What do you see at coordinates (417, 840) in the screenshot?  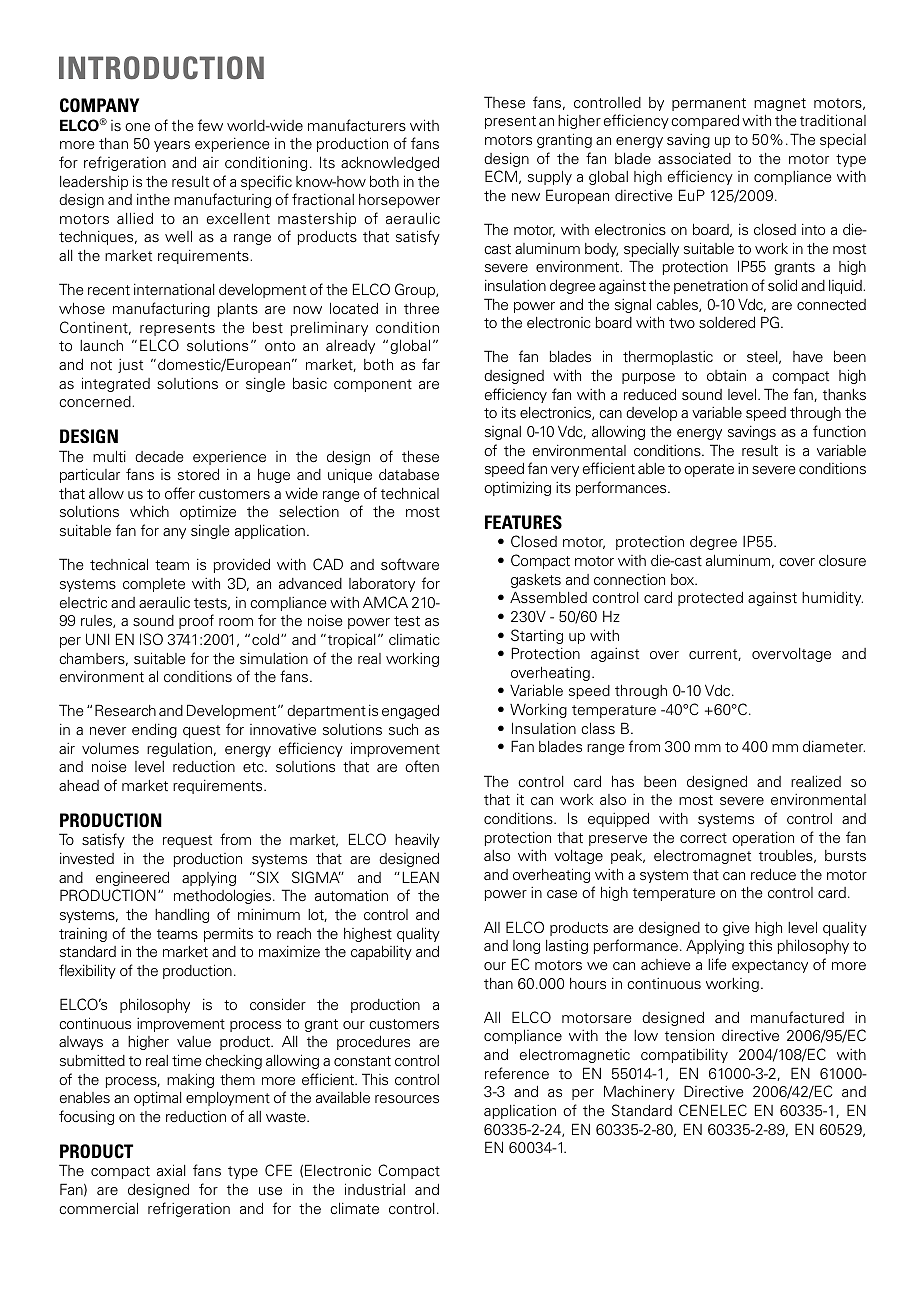 I see `heavily` at bounding box center [417, 840].
